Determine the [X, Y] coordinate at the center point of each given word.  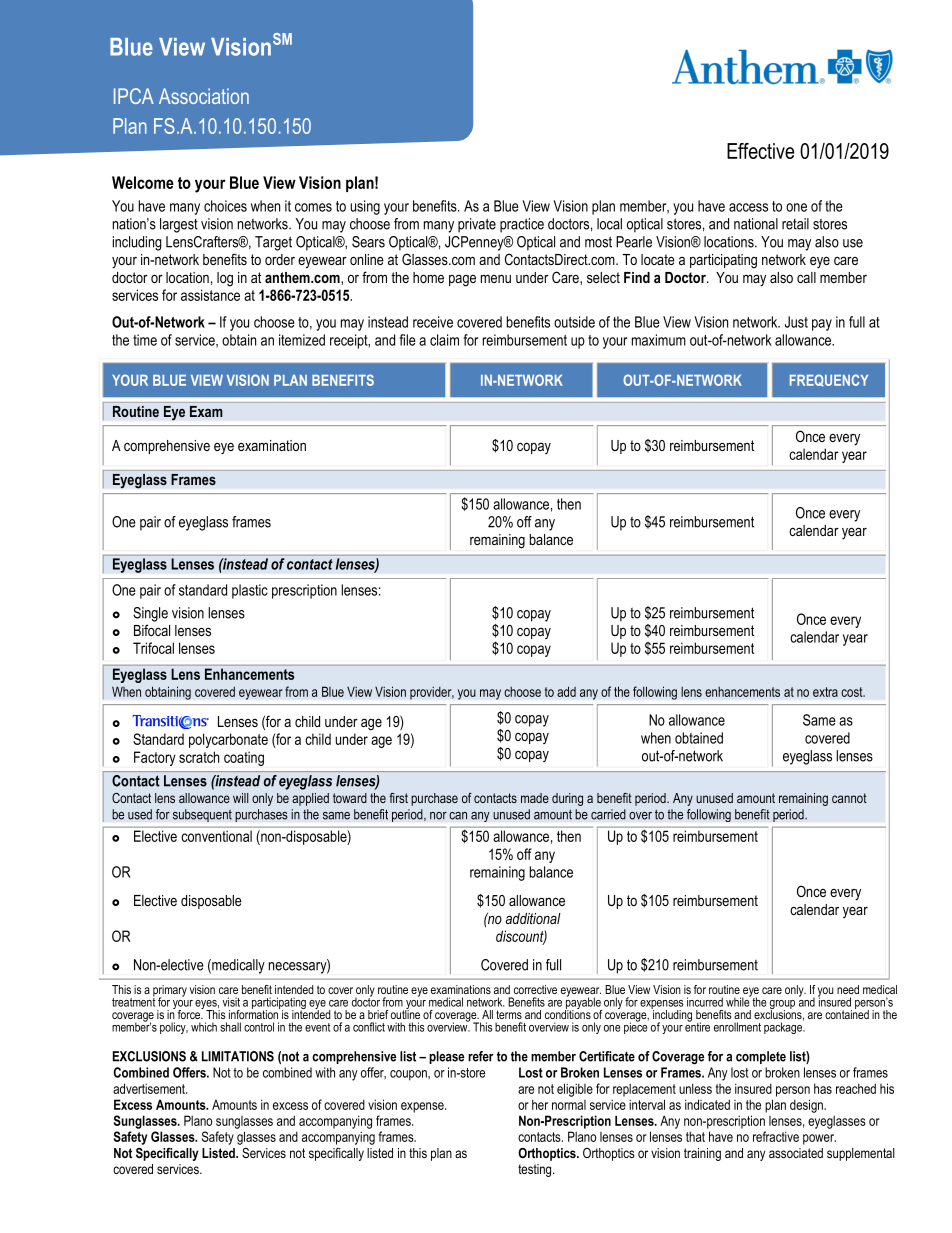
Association [204, 96]
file [407, 340]
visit [231, 1002]
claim [444, 340]
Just [796, 322]
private [477, 225]
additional [533, 918]
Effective [760, 151]
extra [825, 692]
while [739, 1001]
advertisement [150, 1088]
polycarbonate [228, 740]
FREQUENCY [829, 380]
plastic [250, 591]
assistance [210, 295]
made [535, 798]
